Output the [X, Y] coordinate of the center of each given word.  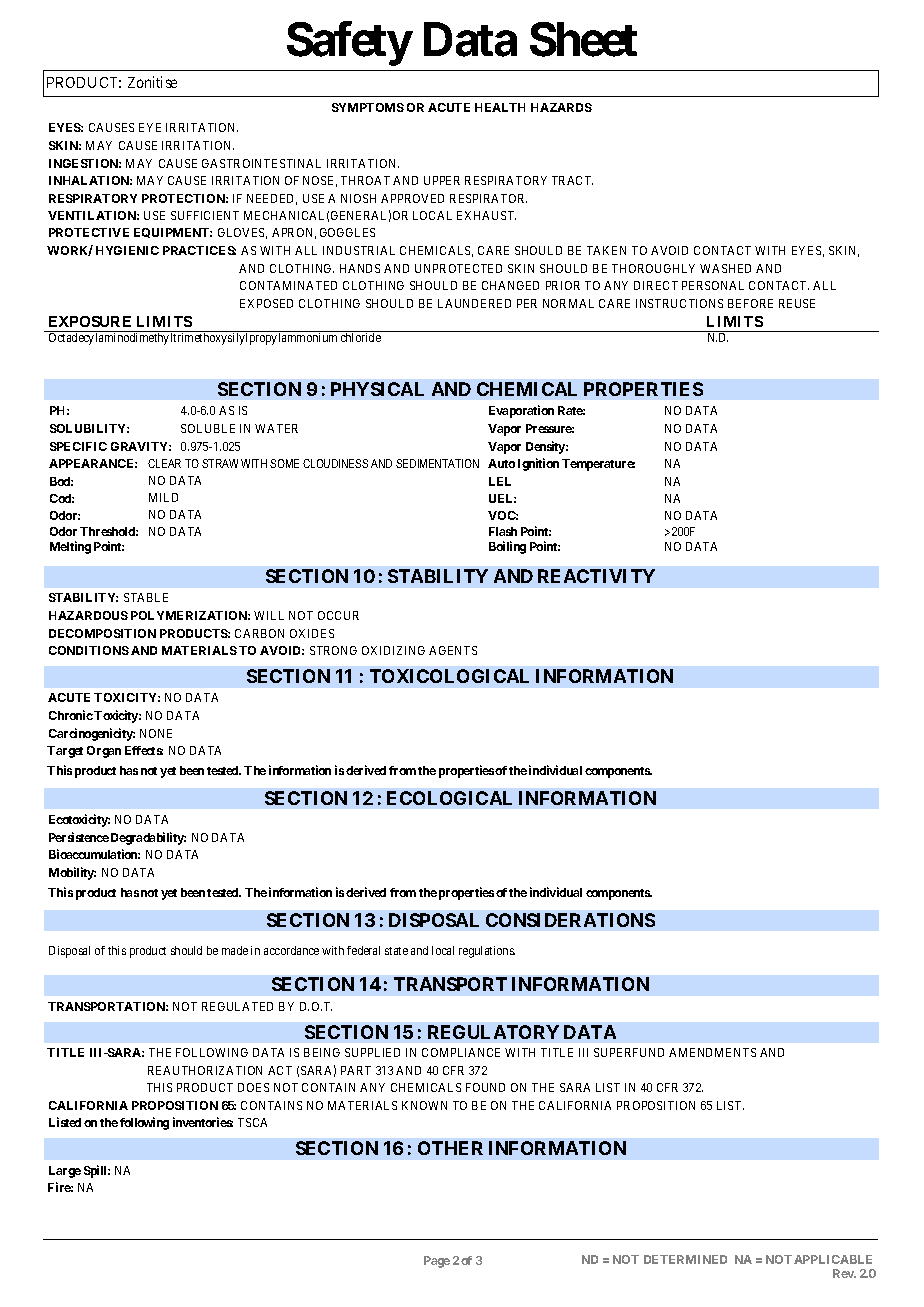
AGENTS [453, 650]
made [235, 950]
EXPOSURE [90, 321]
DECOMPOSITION [102, 633]
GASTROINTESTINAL [261, 163]
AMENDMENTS [712, 1052]
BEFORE [750, 303]
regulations [487, 952]
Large [65, 1172]
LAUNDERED [474, 303]
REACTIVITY [596, 576]
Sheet [583, 39]
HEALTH [500, 107]
